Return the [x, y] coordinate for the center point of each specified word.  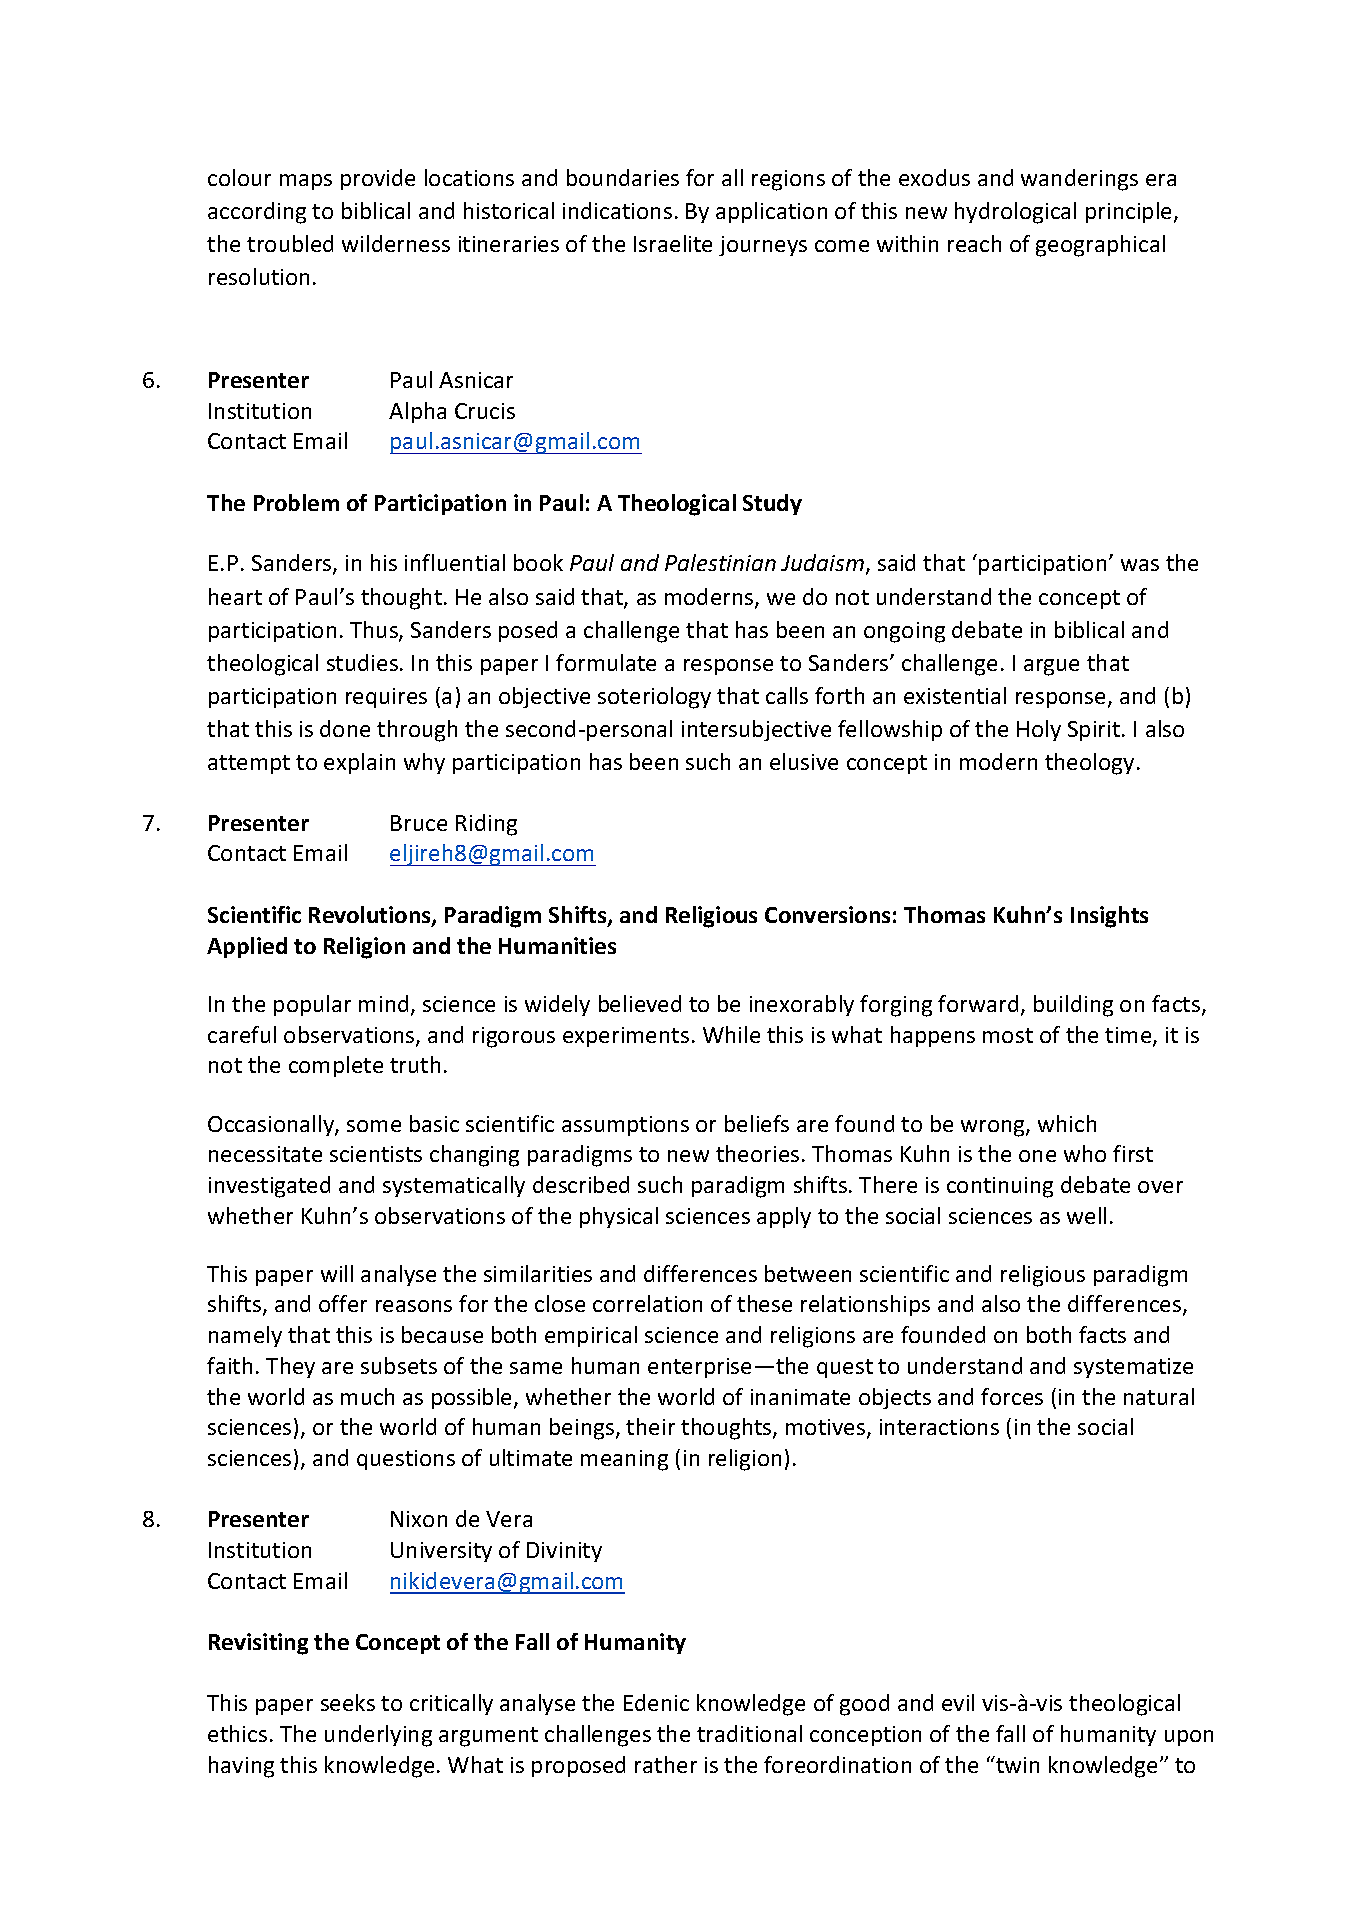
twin [1016, 1764]
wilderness [396, 243]
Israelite [673, 243]
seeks [348, 1702]
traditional [749, 1733]
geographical [1100, 246]
